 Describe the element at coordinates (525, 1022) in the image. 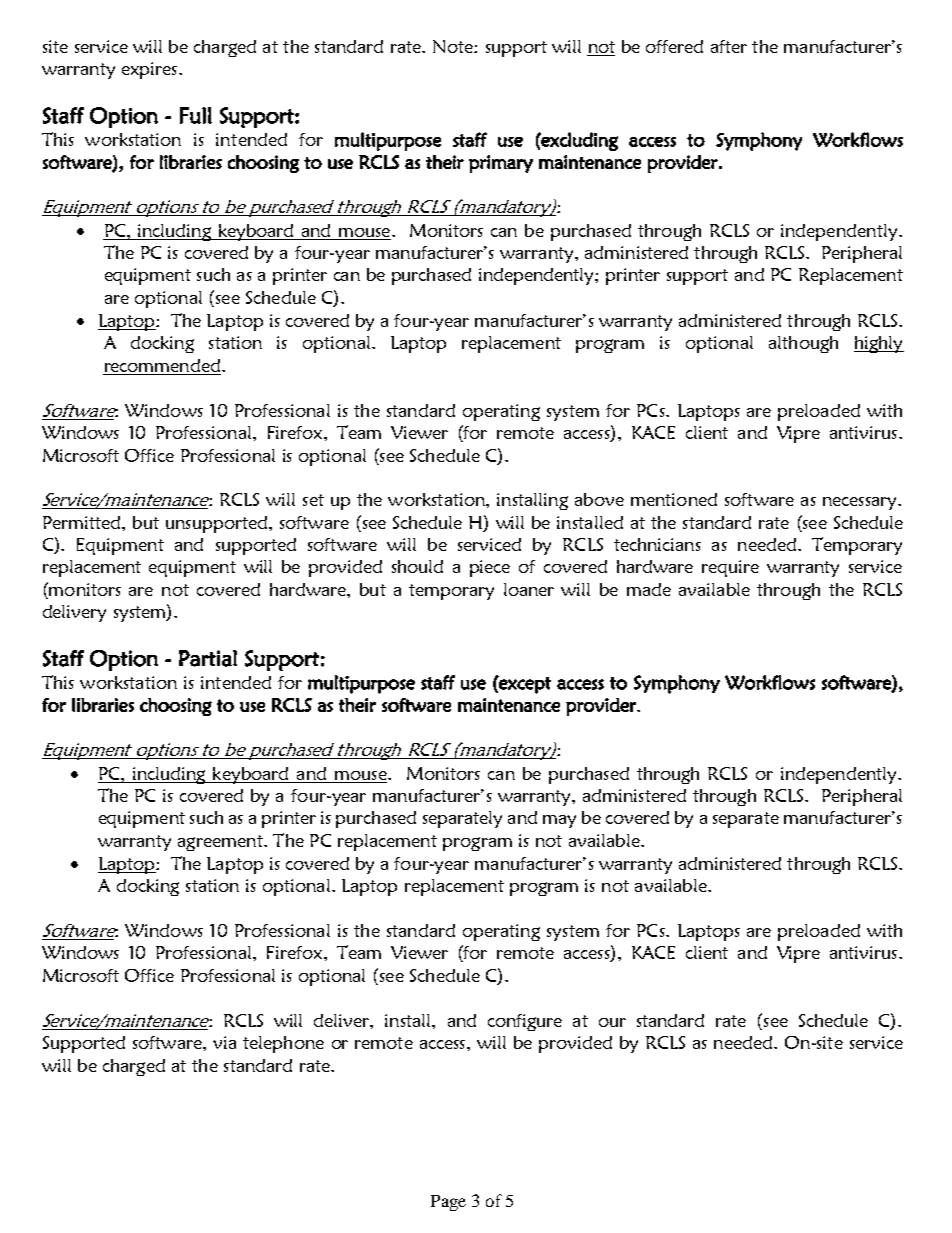

I see `configure` at that location.
